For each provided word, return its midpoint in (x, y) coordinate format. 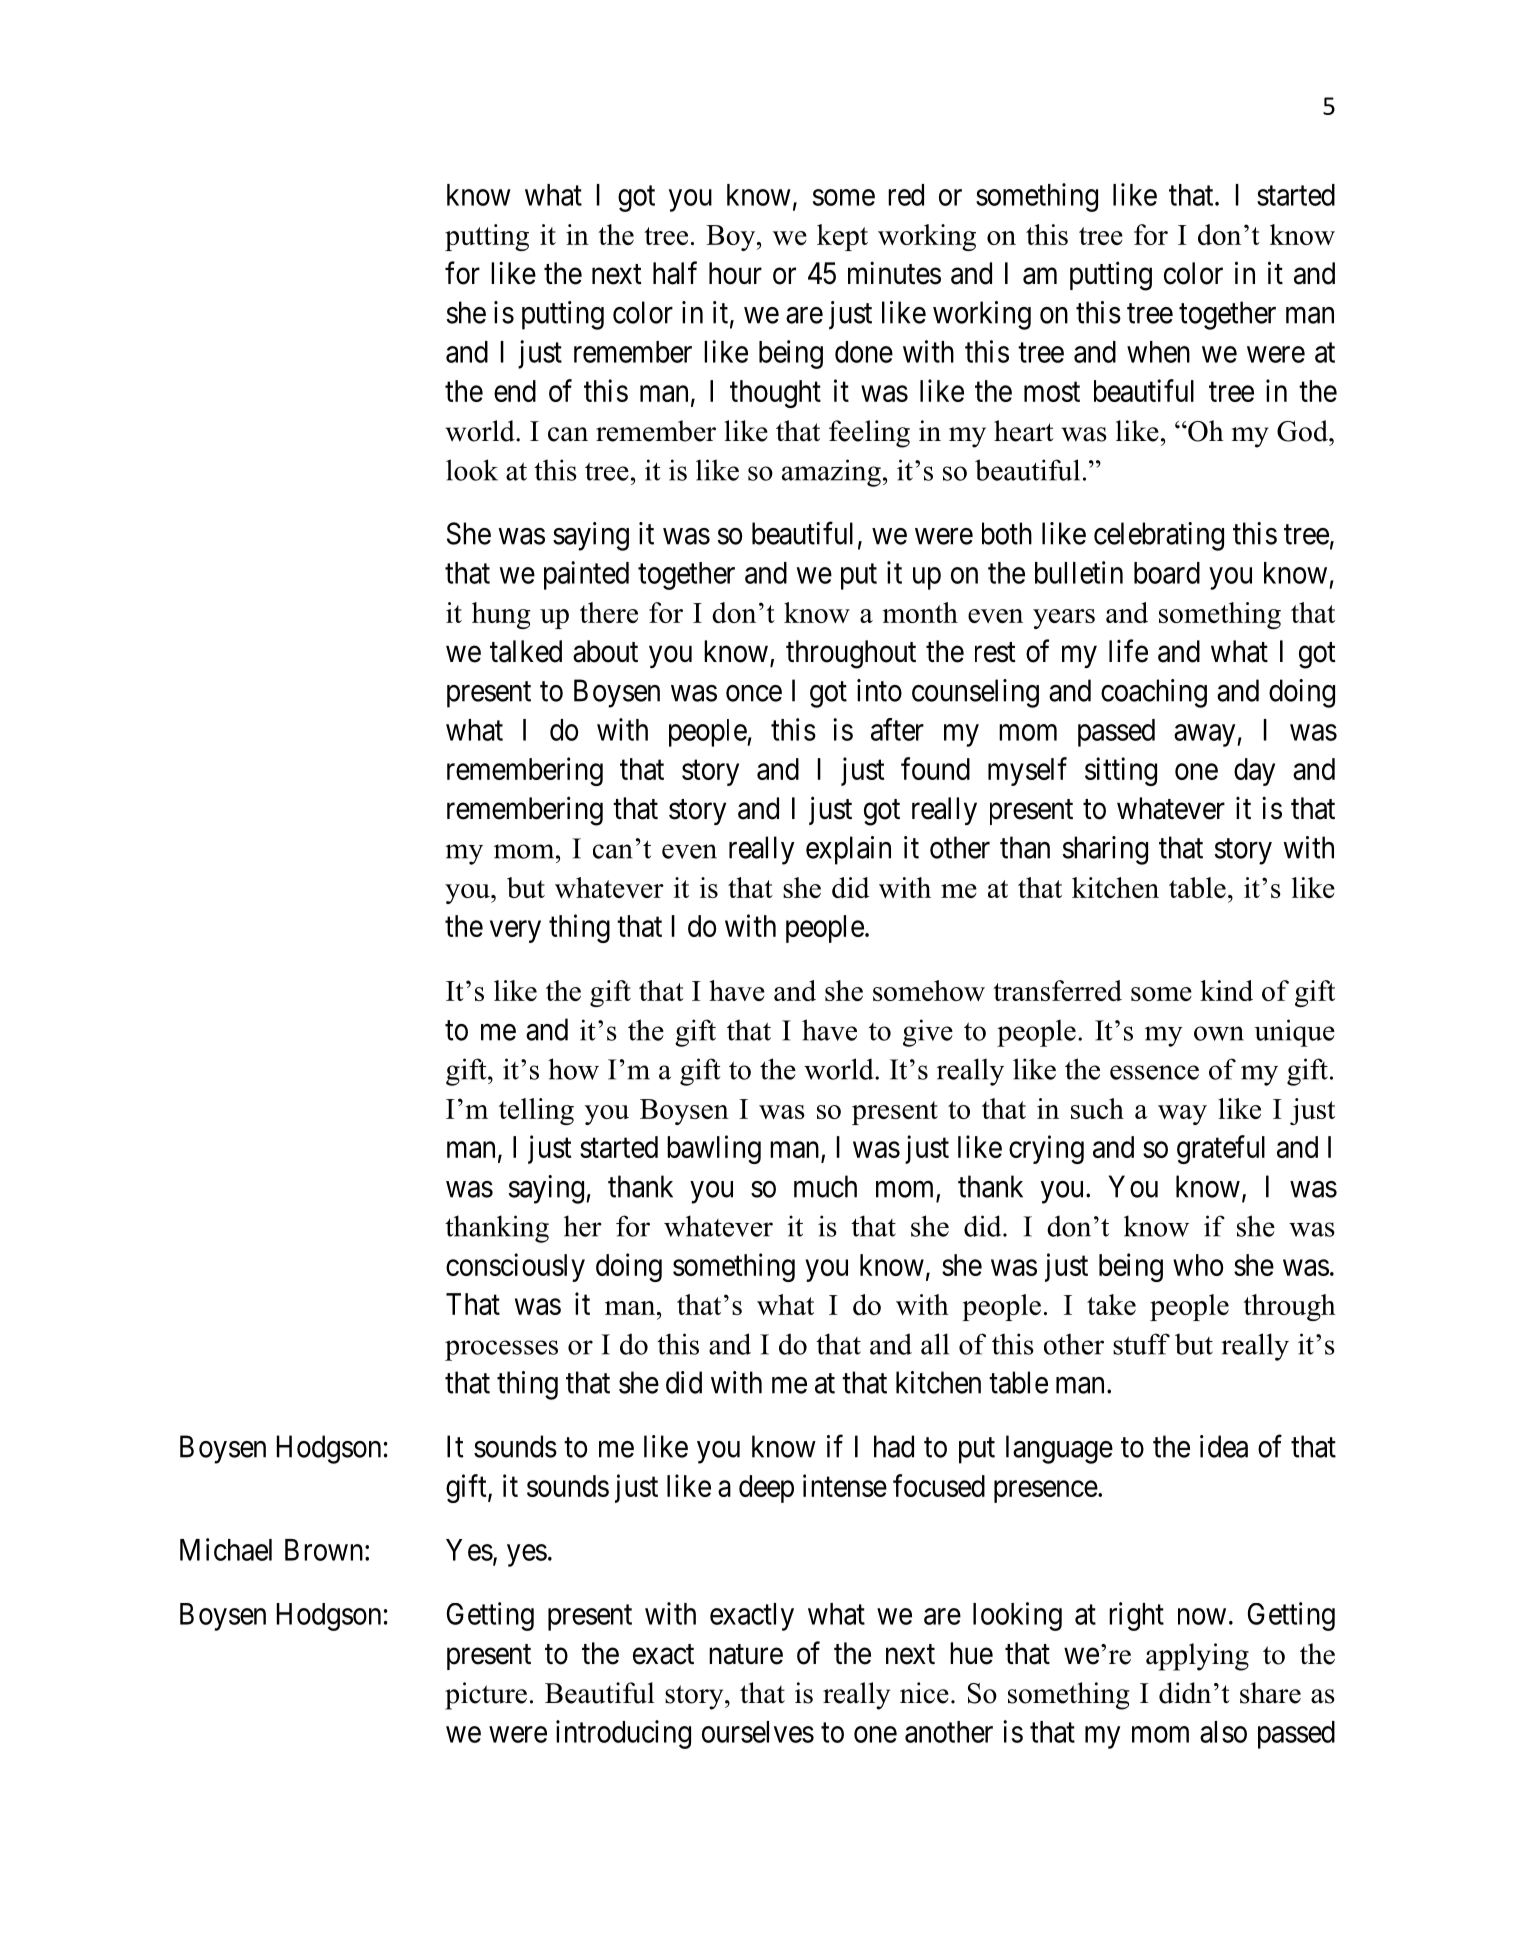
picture (486, 1696)
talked (526, 651)
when (1158, 352)
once (754, 693)
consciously (515, 1267)
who (1198, 1265)
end (515, 391)
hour (735, 273)
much (825, 1186)
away (1206, 735)
